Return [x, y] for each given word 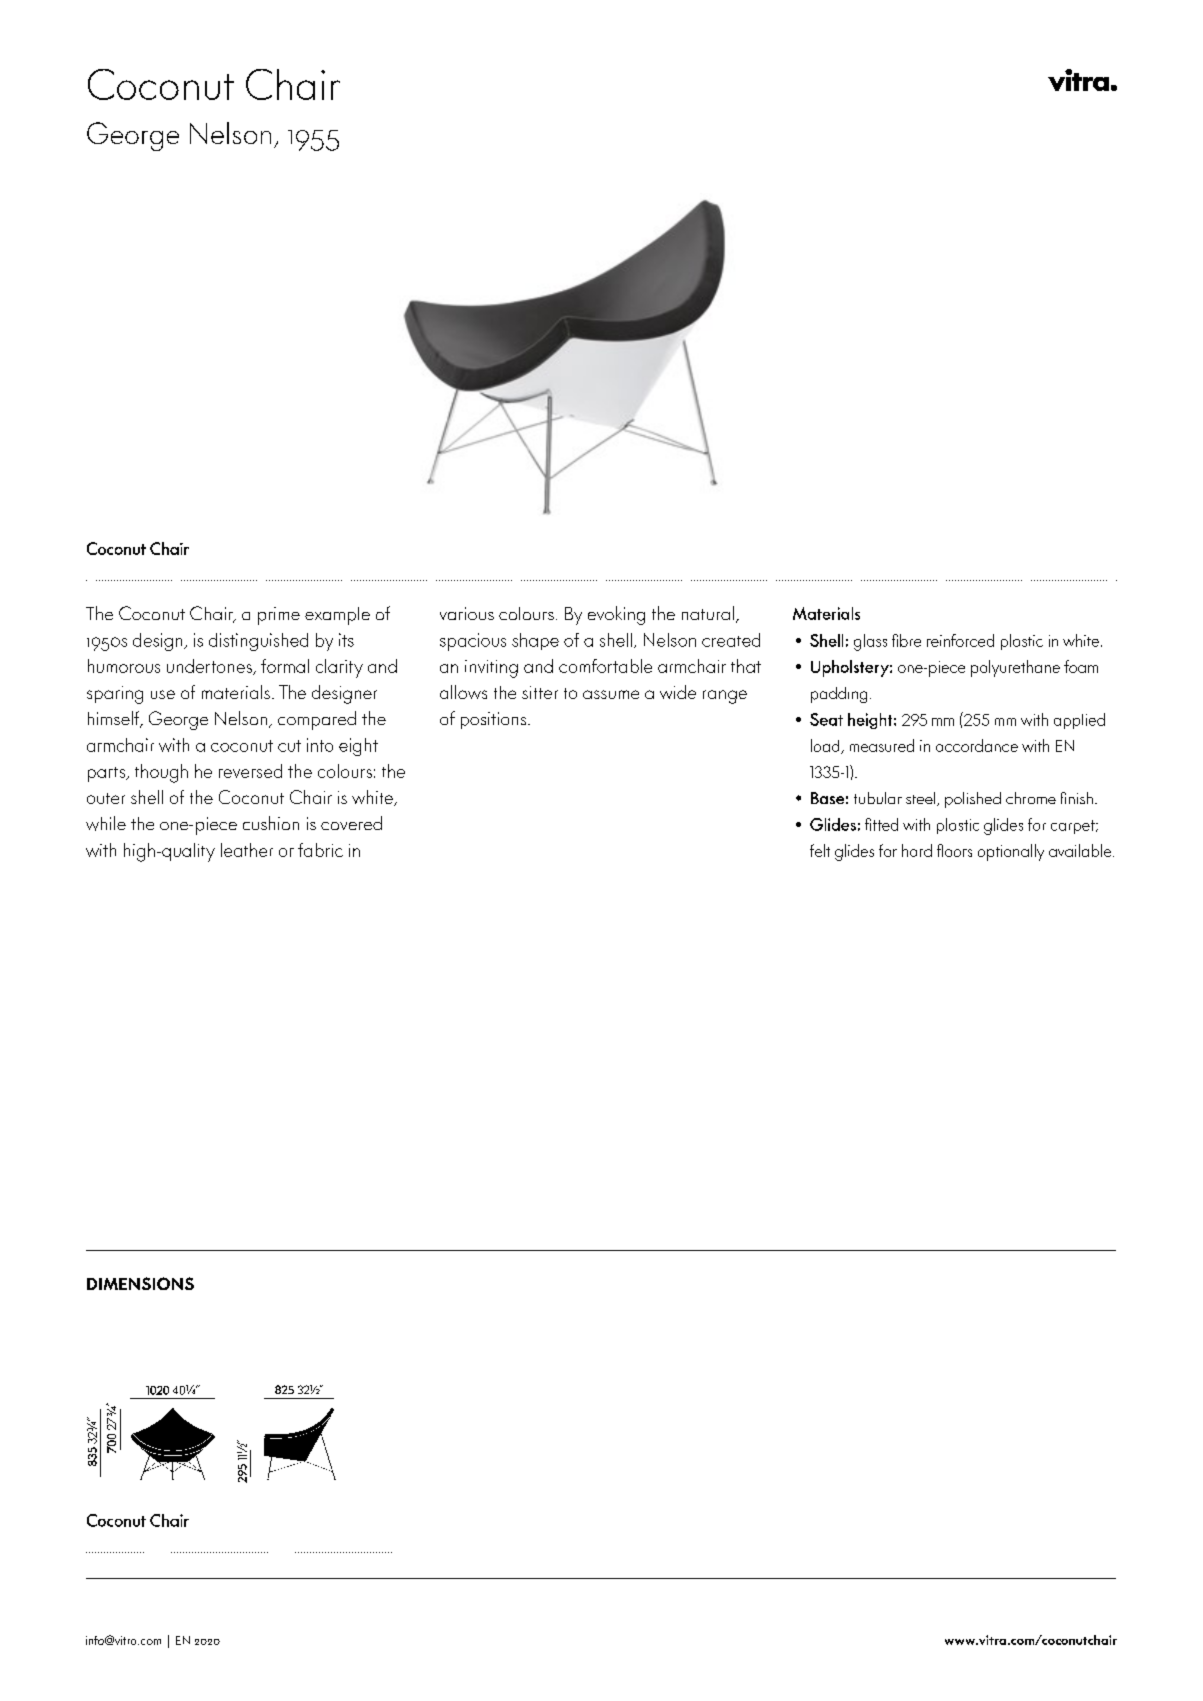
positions [495, 720]
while [106, 823]
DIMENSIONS [140, 1283]
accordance [977, 745]
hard [917, 850]
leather [247, 850]
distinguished [258, 642]
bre [910, 640]
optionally [1011, 852]
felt [820, 850]
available [1081, 850]
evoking [616, 615]
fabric [320, 850]
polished [973, 800]
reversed [250, 771]
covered [351, 823]
